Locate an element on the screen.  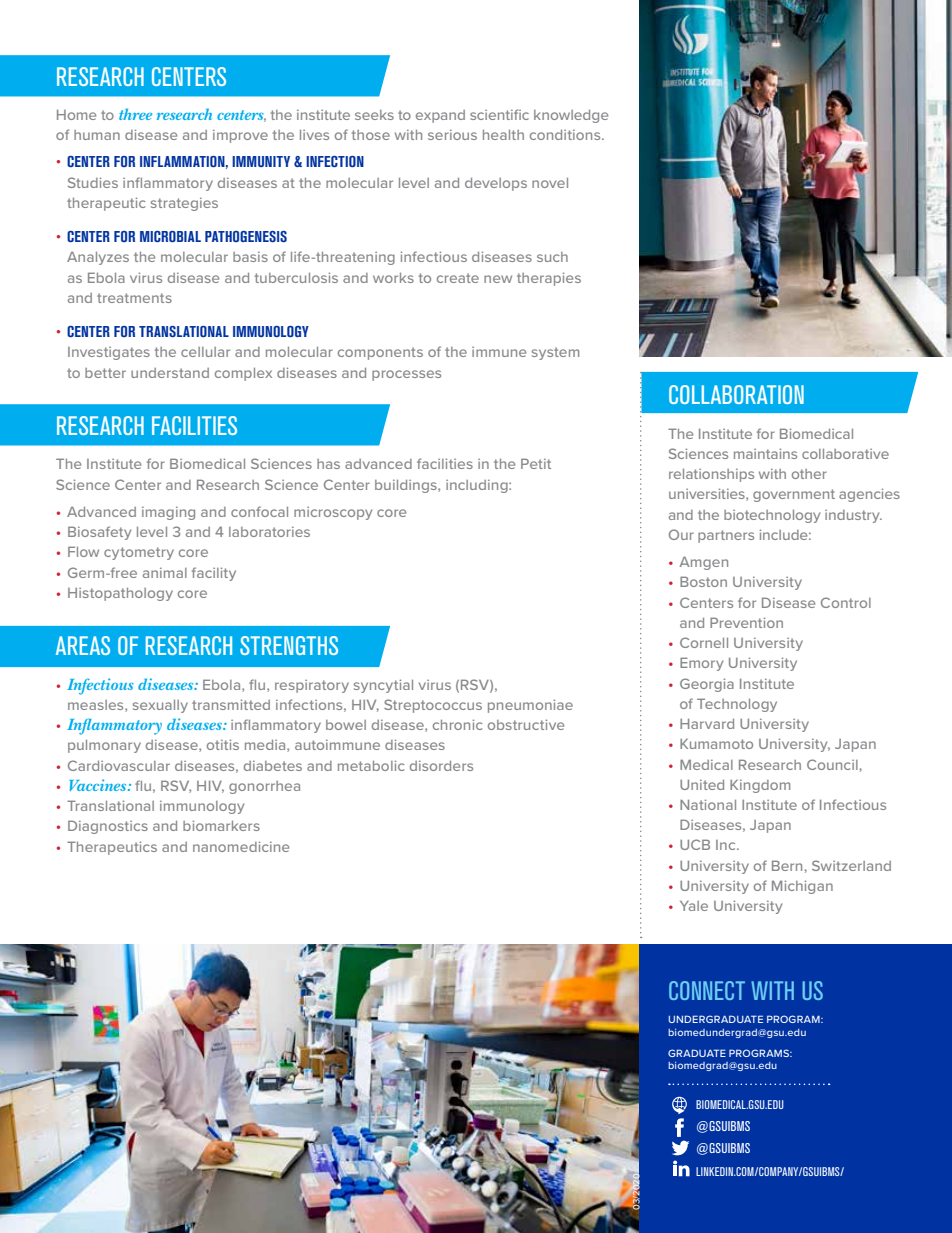
three is located at coordinates (135, 114).
